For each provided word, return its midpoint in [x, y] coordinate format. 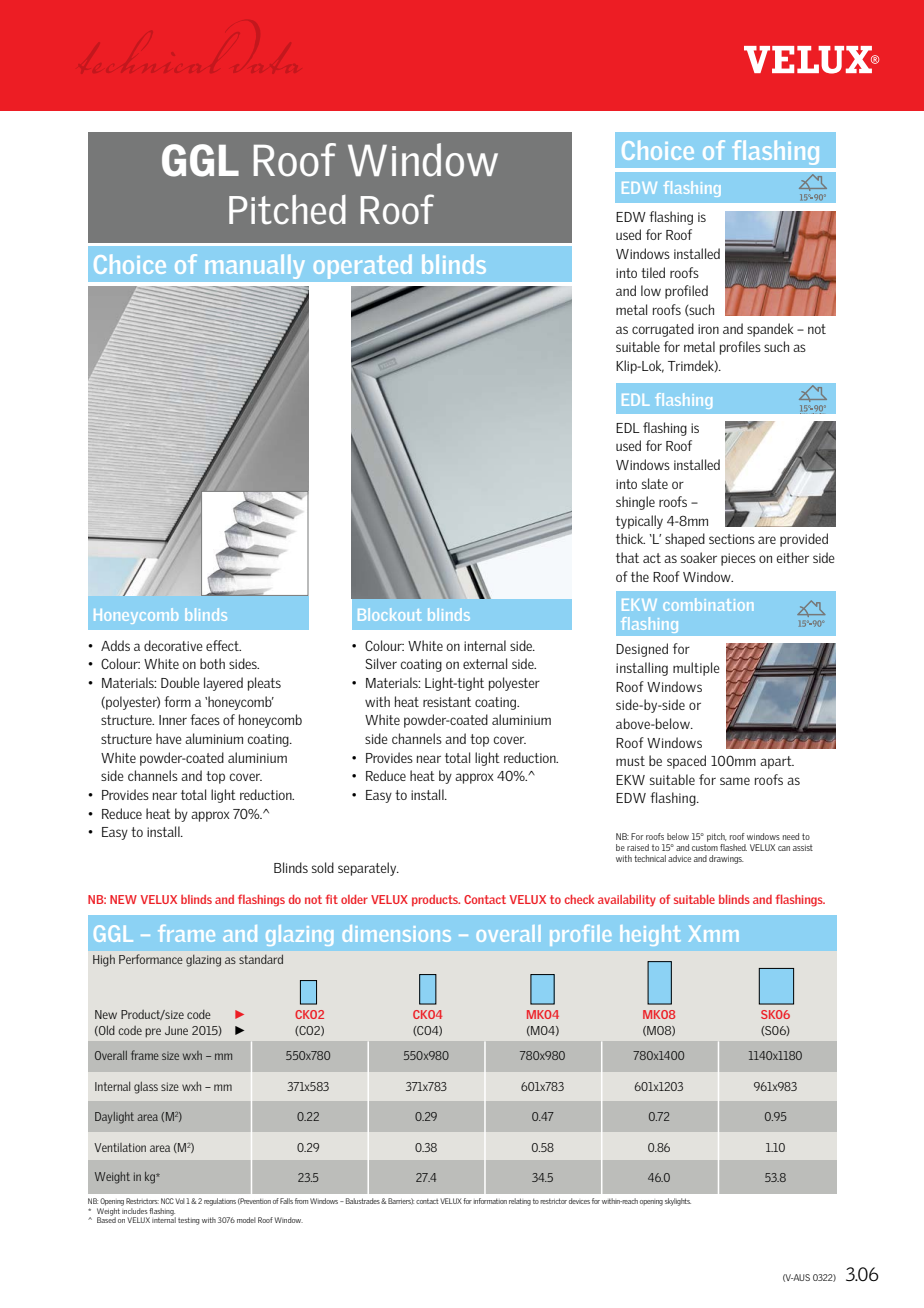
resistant [447, 702]
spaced [686, 762]
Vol [180, 1201]
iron [708, 329]
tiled [653, 272]
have [169, 738]
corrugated [663, 330]
